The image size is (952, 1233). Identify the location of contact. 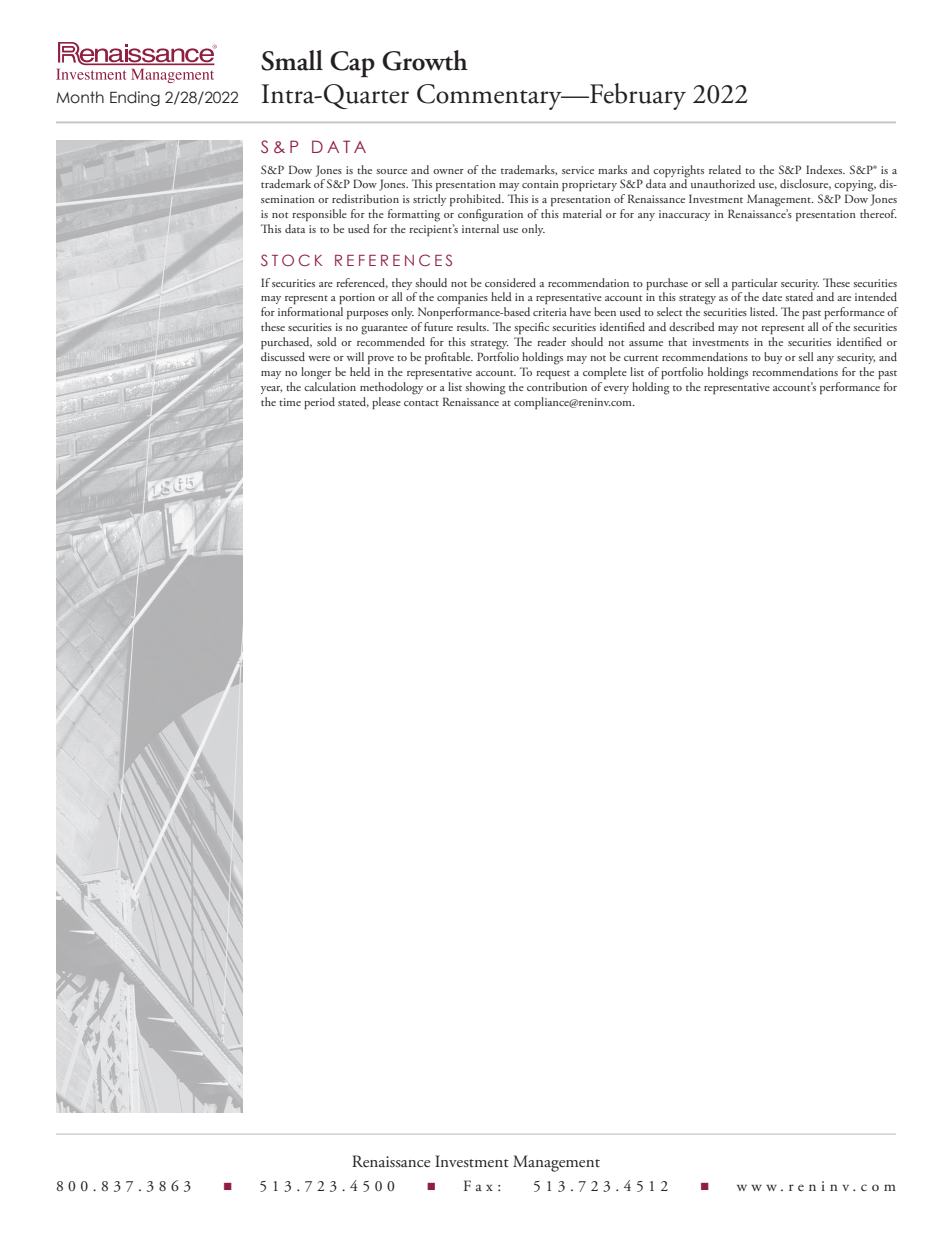
(421, 403).
